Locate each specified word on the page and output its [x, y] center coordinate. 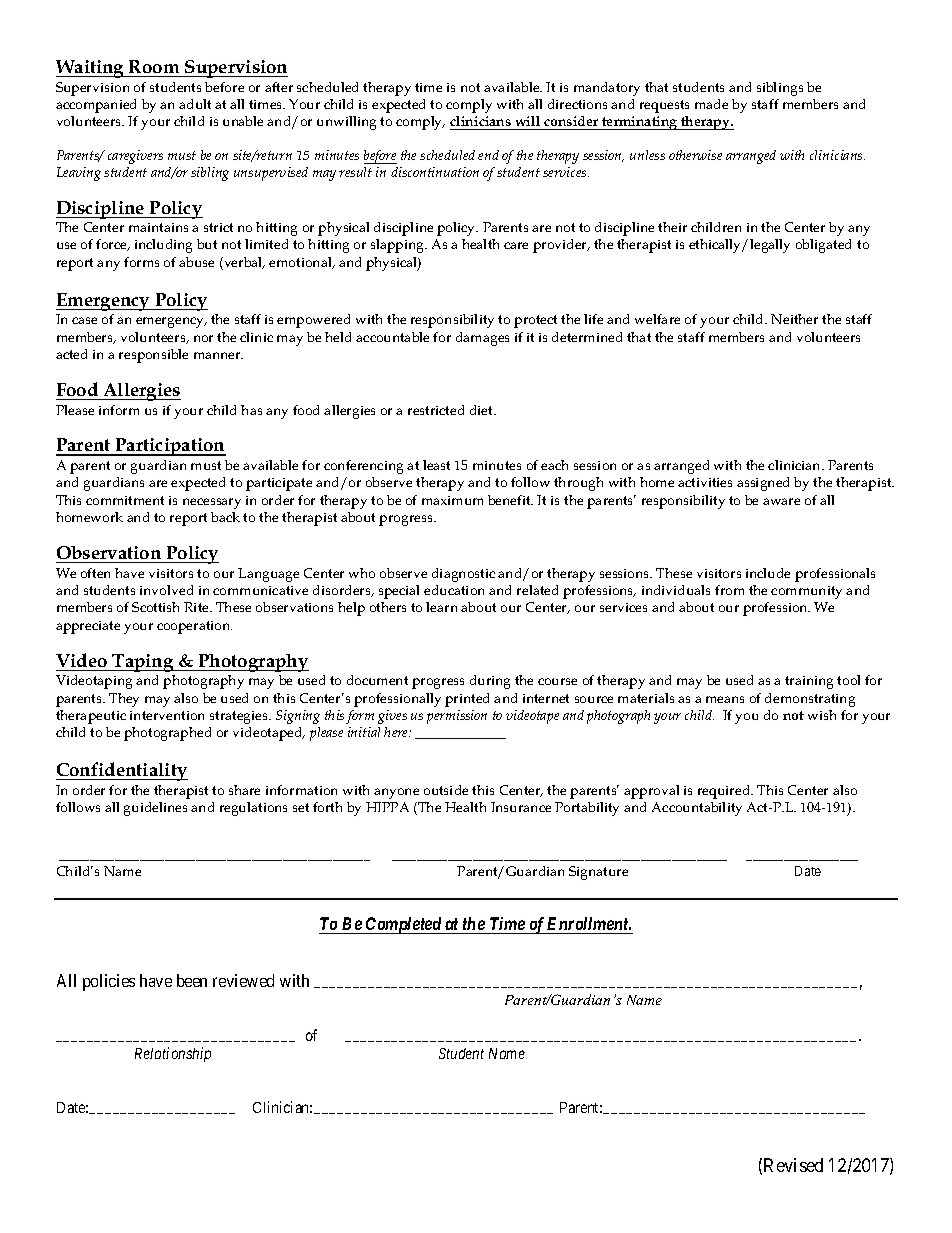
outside [446, 790]
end [488, 155]
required [725, 792]
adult [195, 104]
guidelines [155, 809]
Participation [170, 447]
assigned [763, 484]
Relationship [173, 1054]
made [711, 104]
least [436, 465]
